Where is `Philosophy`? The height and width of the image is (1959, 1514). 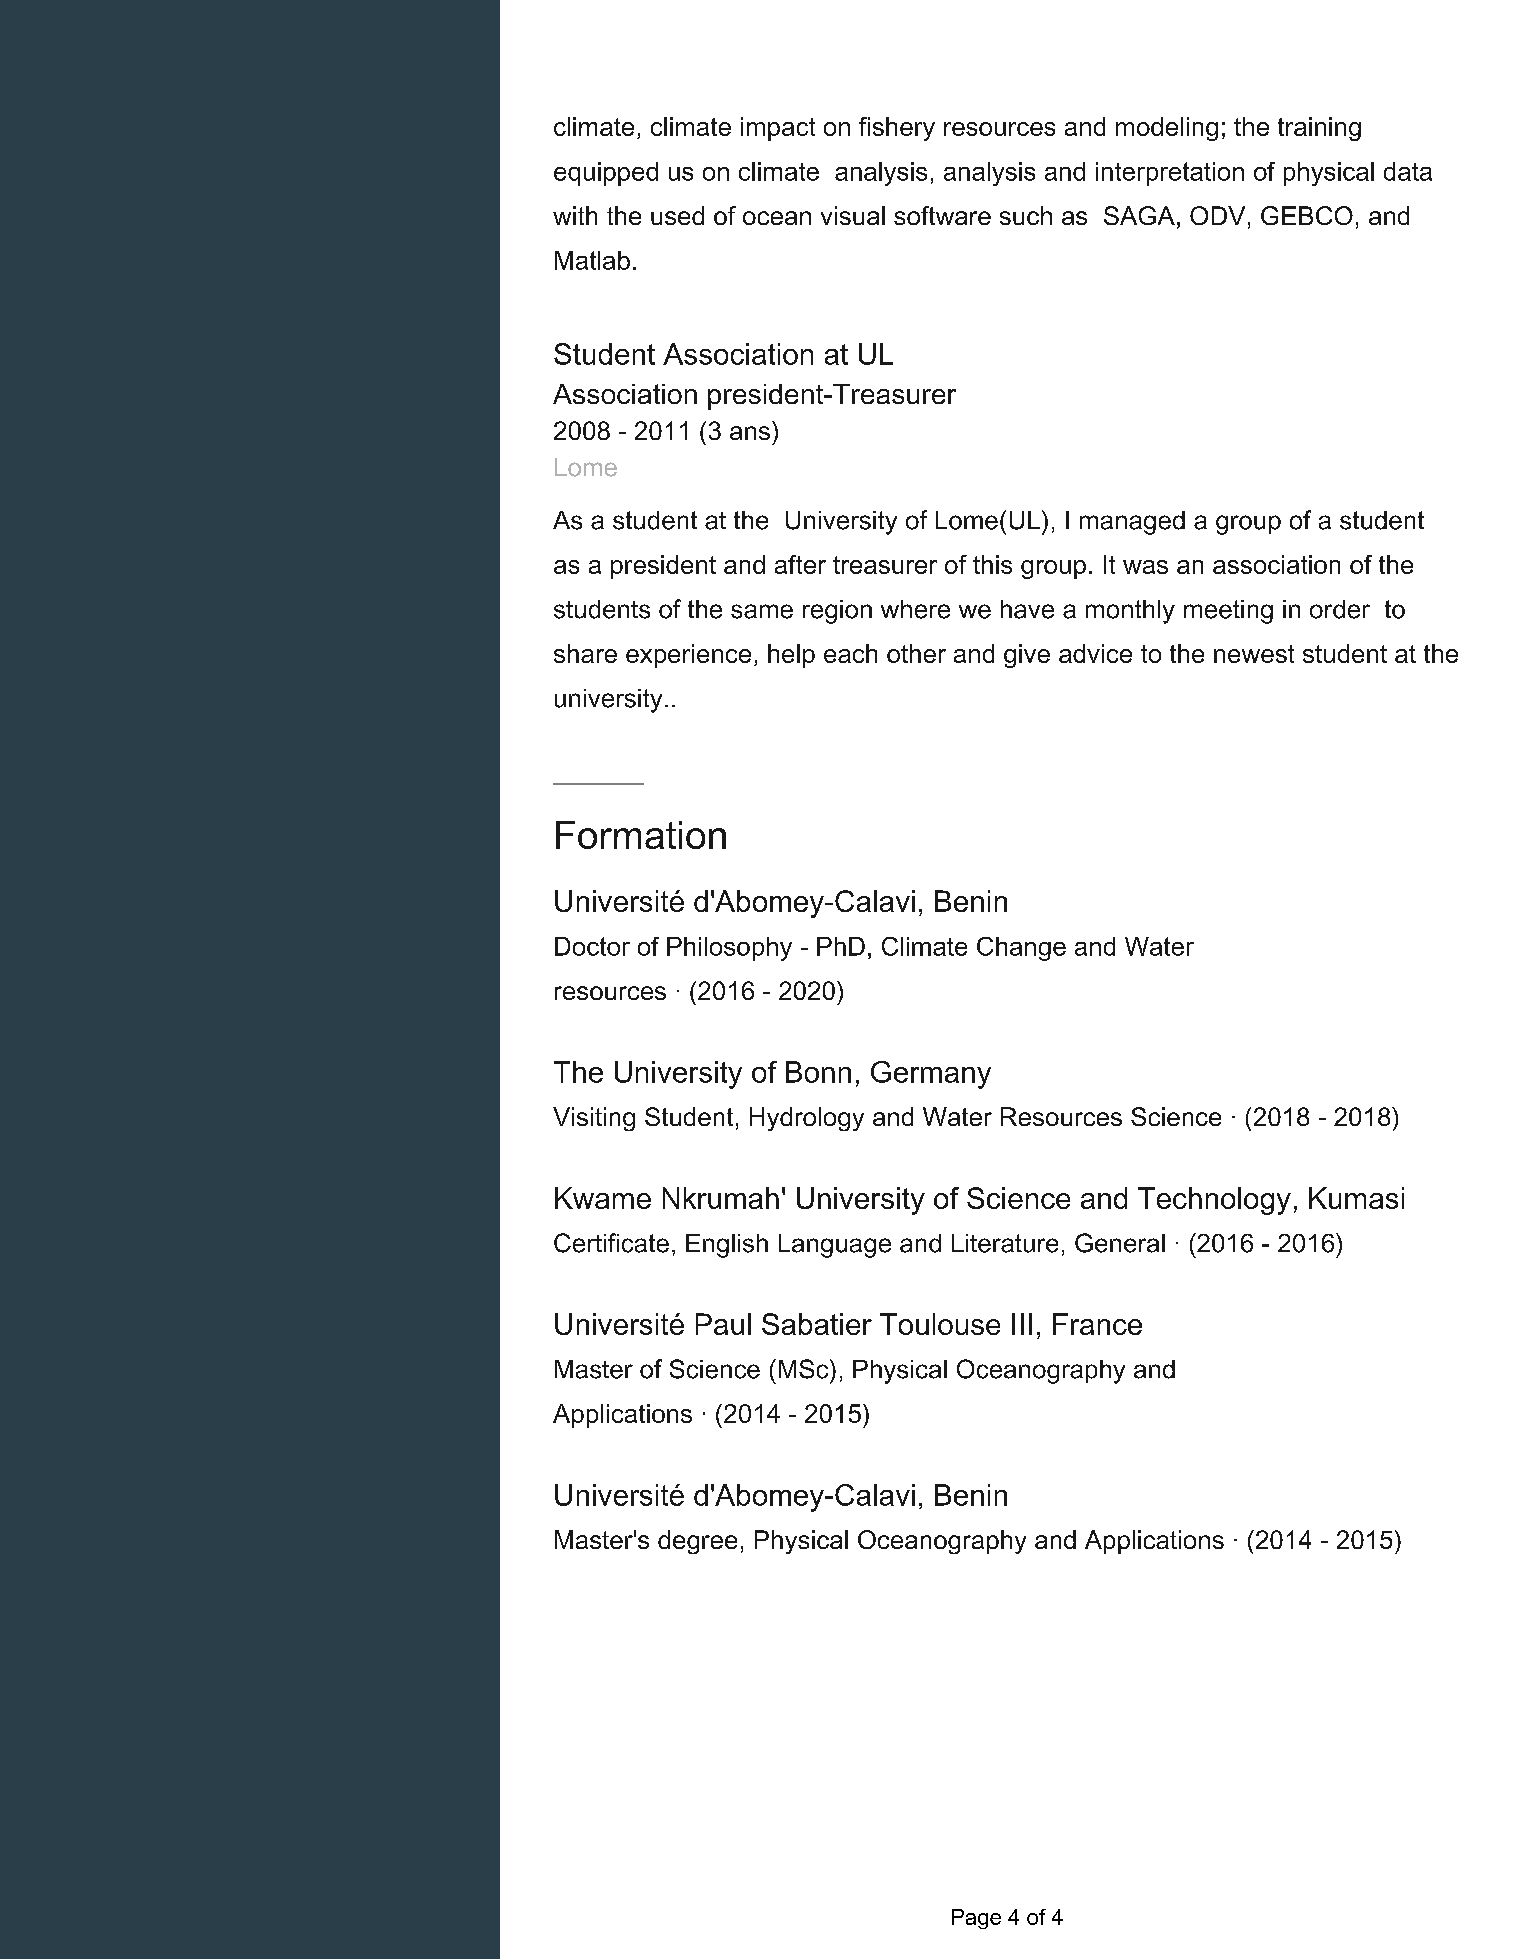
Philosophy is located at coordinates (729, 949).
